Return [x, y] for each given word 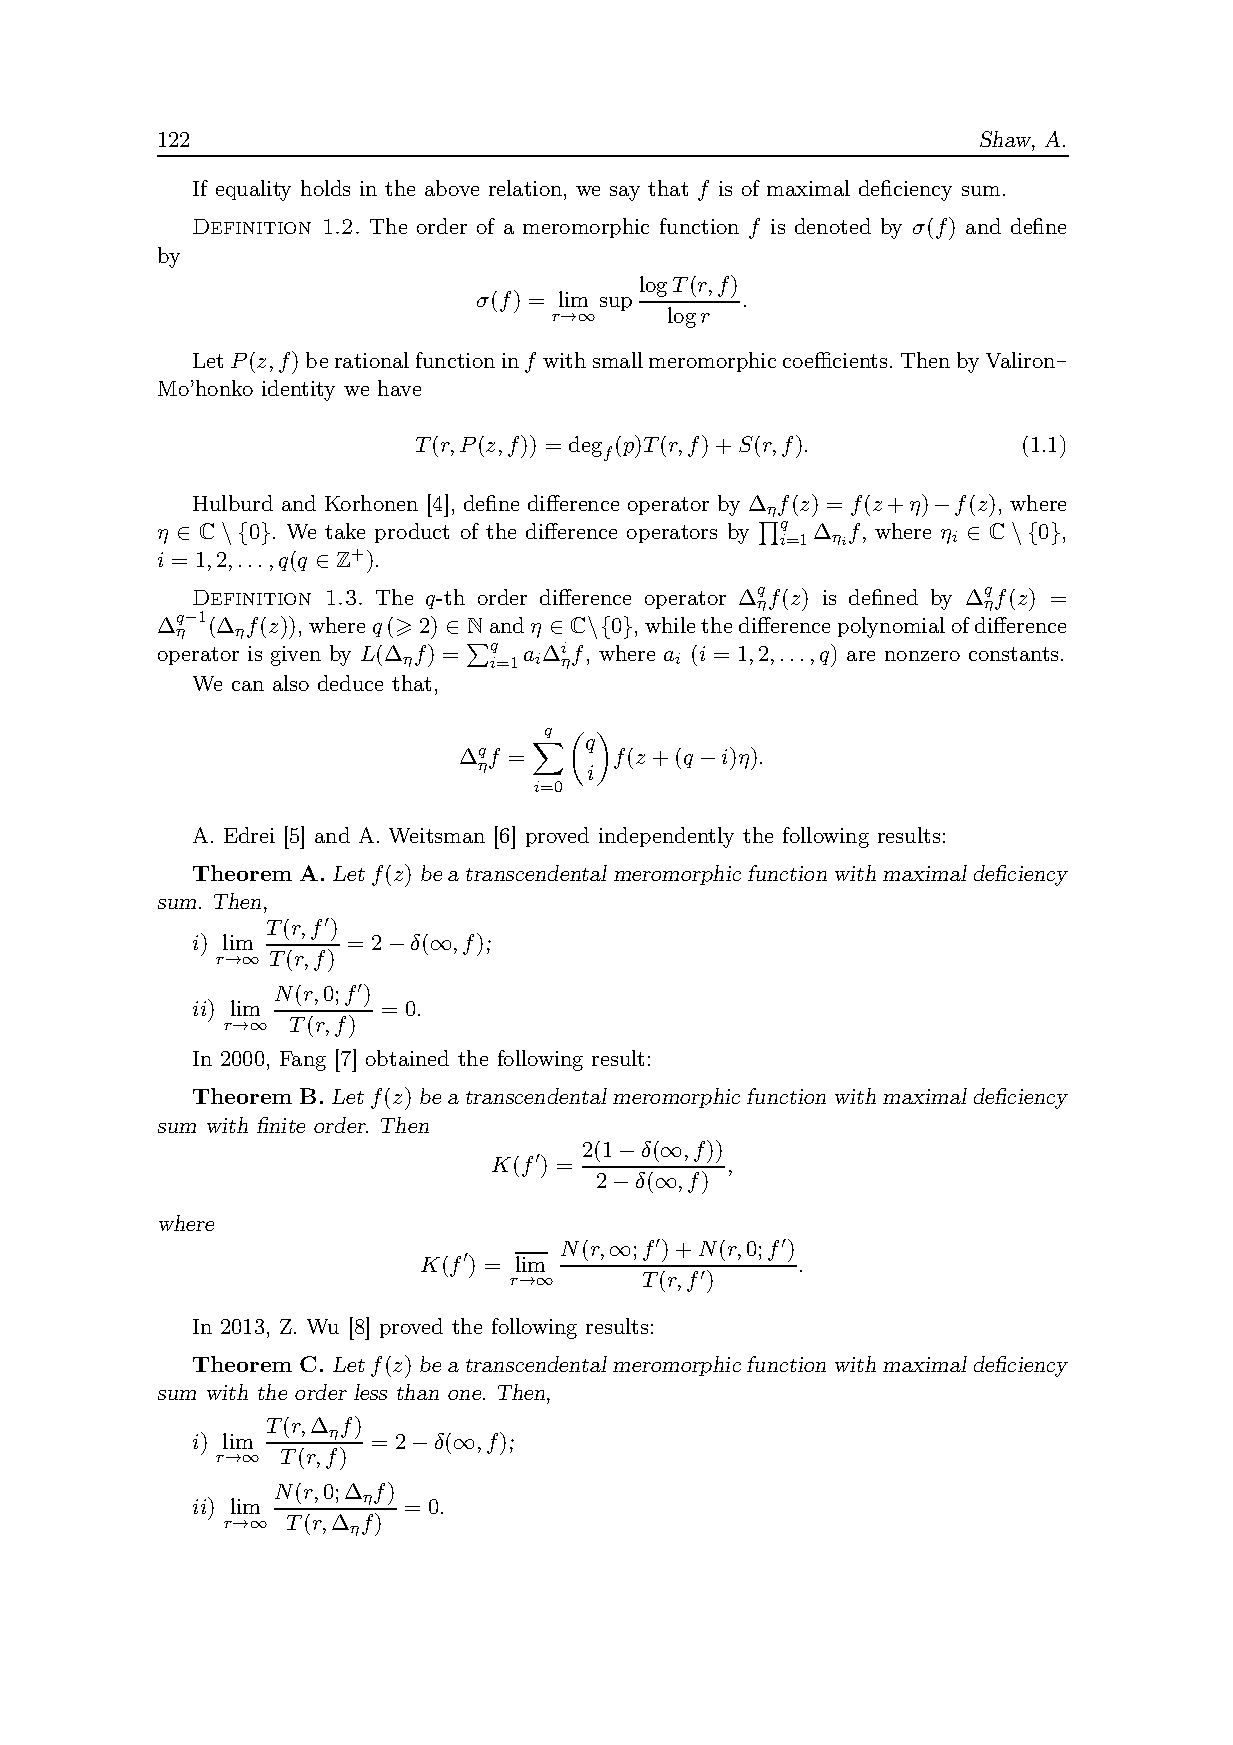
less [370, 1392]
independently [666, 837]
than [418, 1392]
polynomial [891, 627]
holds [325, 188]
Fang [303, 1061]
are [861, 656]
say [625, 193]
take [345, 531]
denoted [833, 226]
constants [1013, 654]
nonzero [922, 656]
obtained [407, 1058]
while [670, 625]
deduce [350, 683]
